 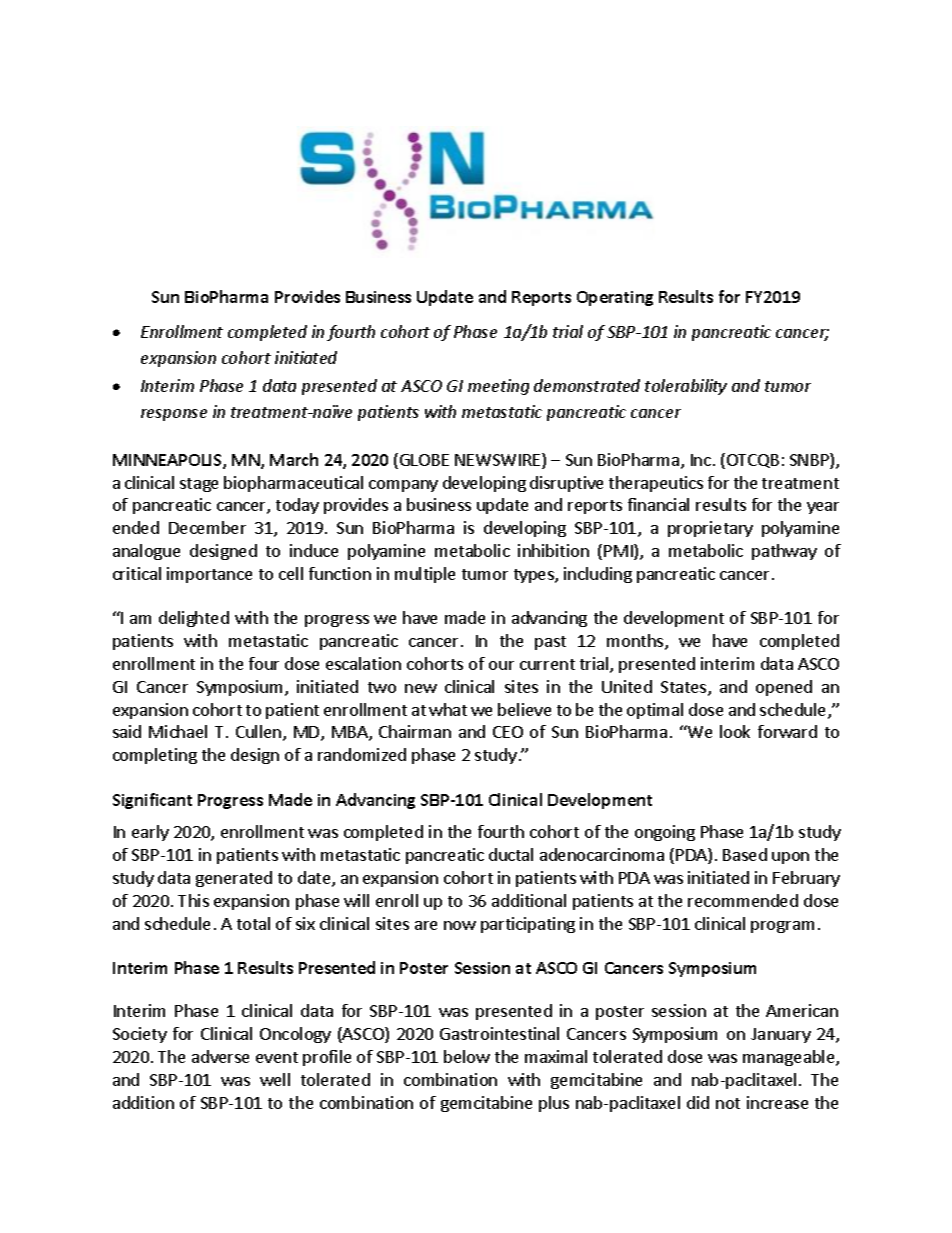 I want to click on adverse, so click(x=220, y=1056).
